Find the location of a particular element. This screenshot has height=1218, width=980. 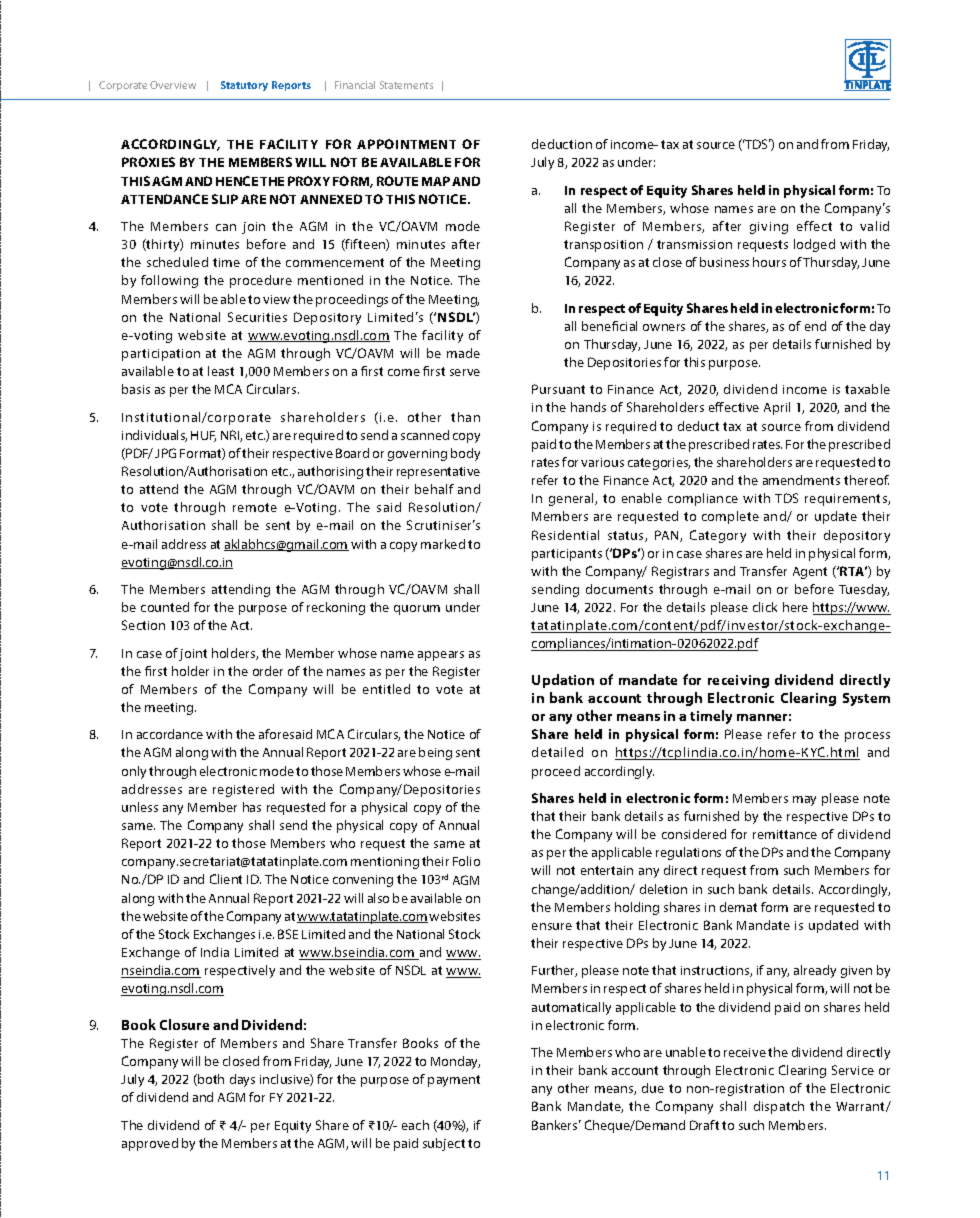

Folio is located at coordinates (466, 861).
